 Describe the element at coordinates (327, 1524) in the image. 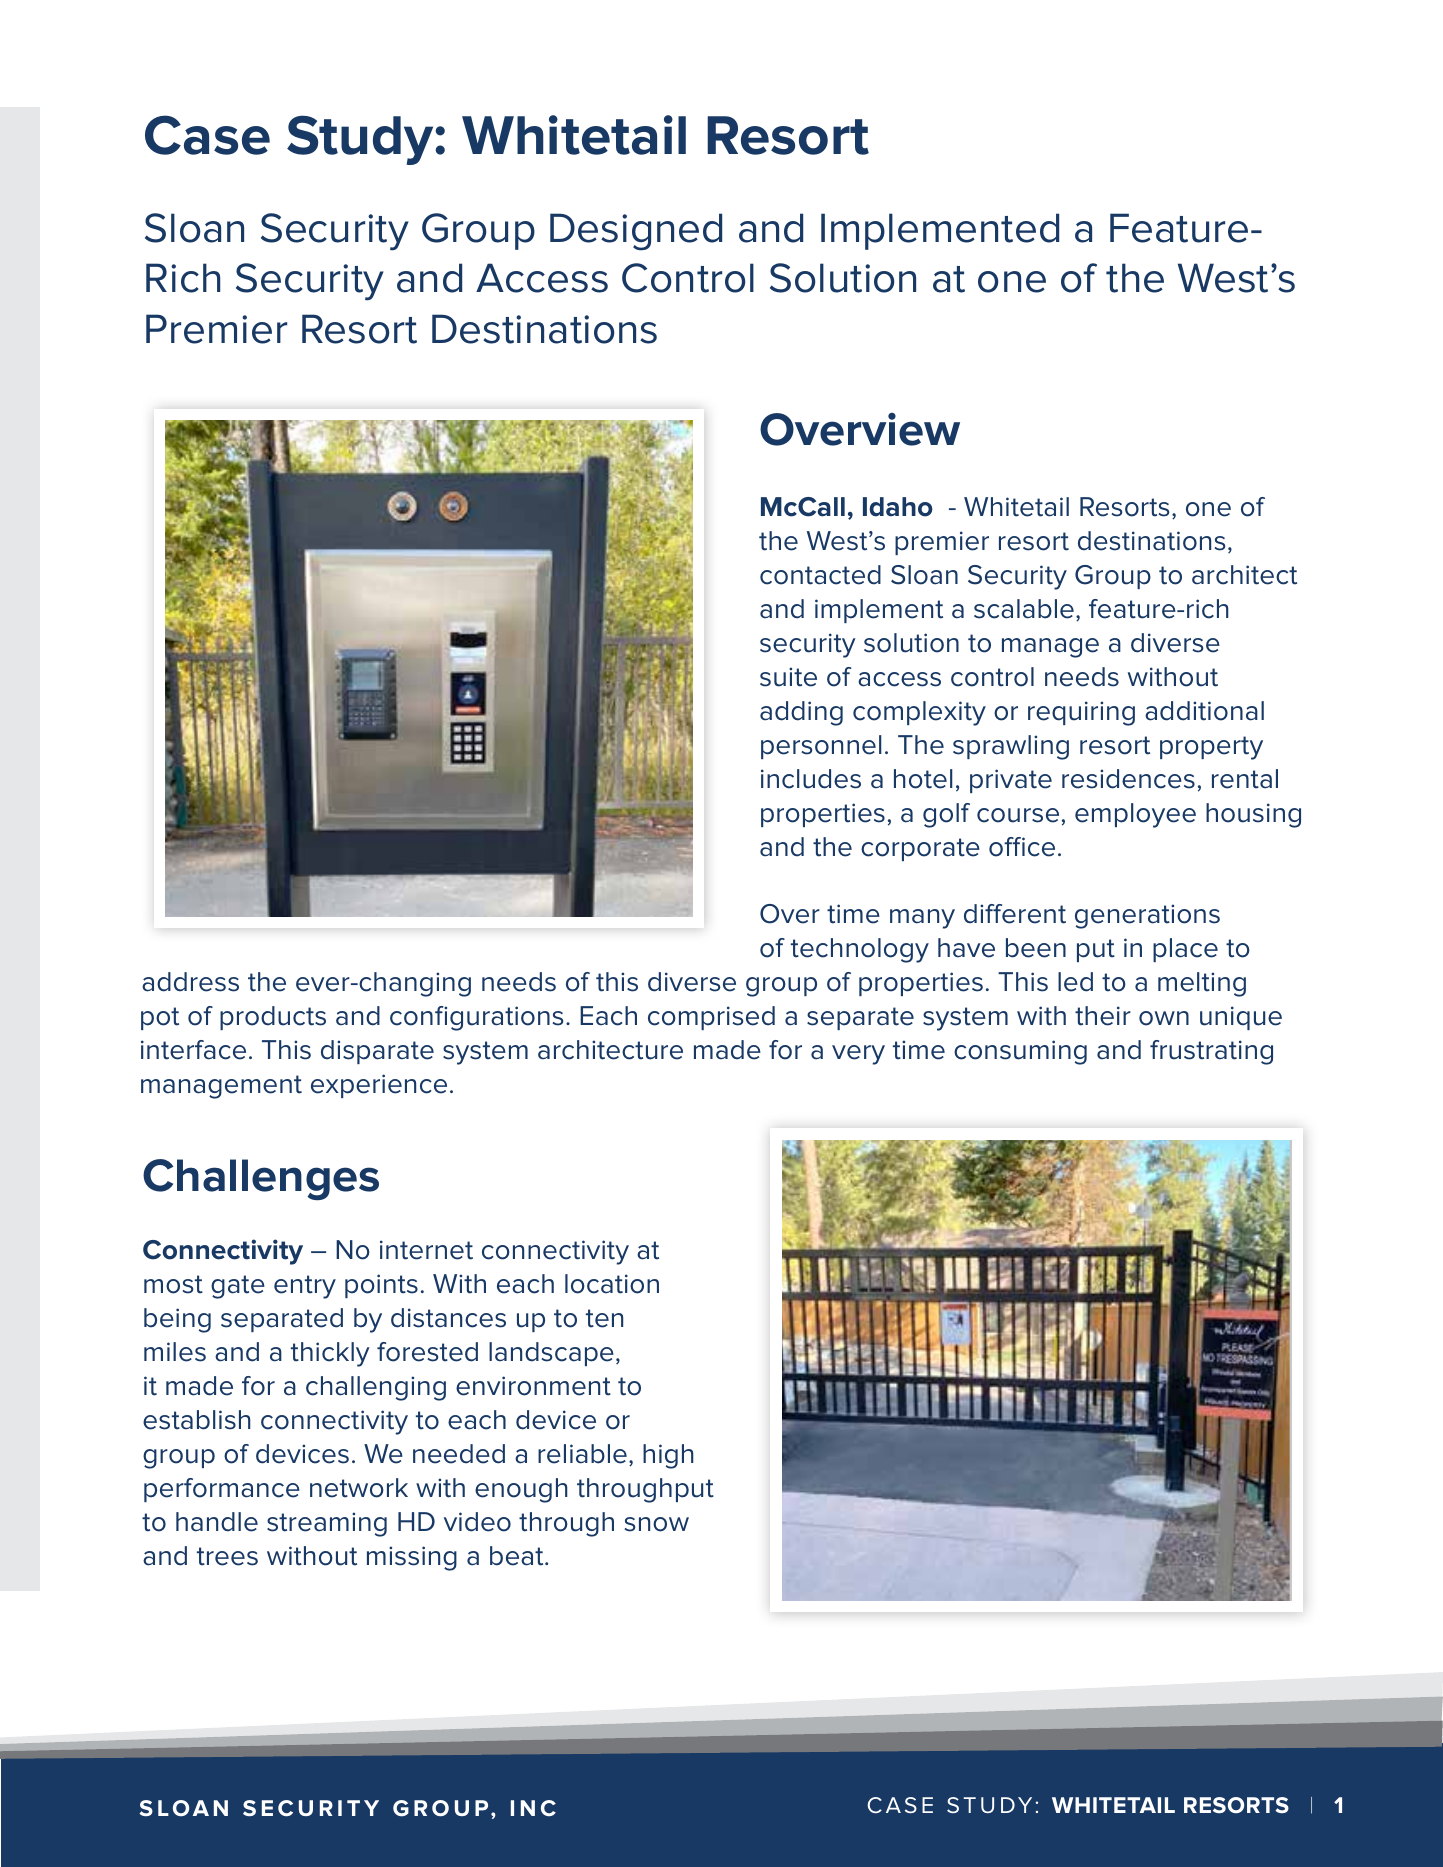

I see `streaming` at that location.
